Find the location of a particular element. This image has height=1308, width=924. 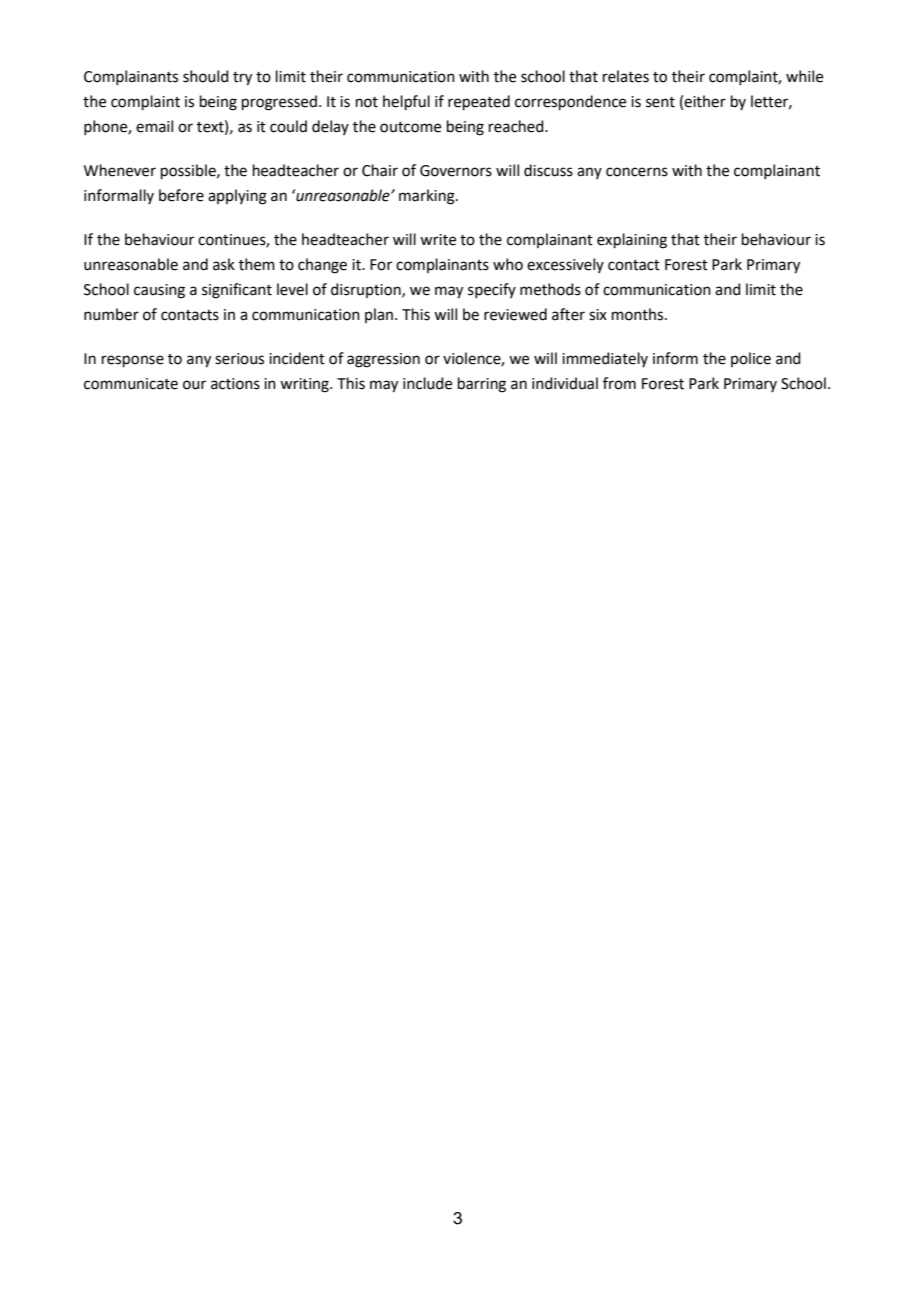

should is located at coordinates (206, 76).
